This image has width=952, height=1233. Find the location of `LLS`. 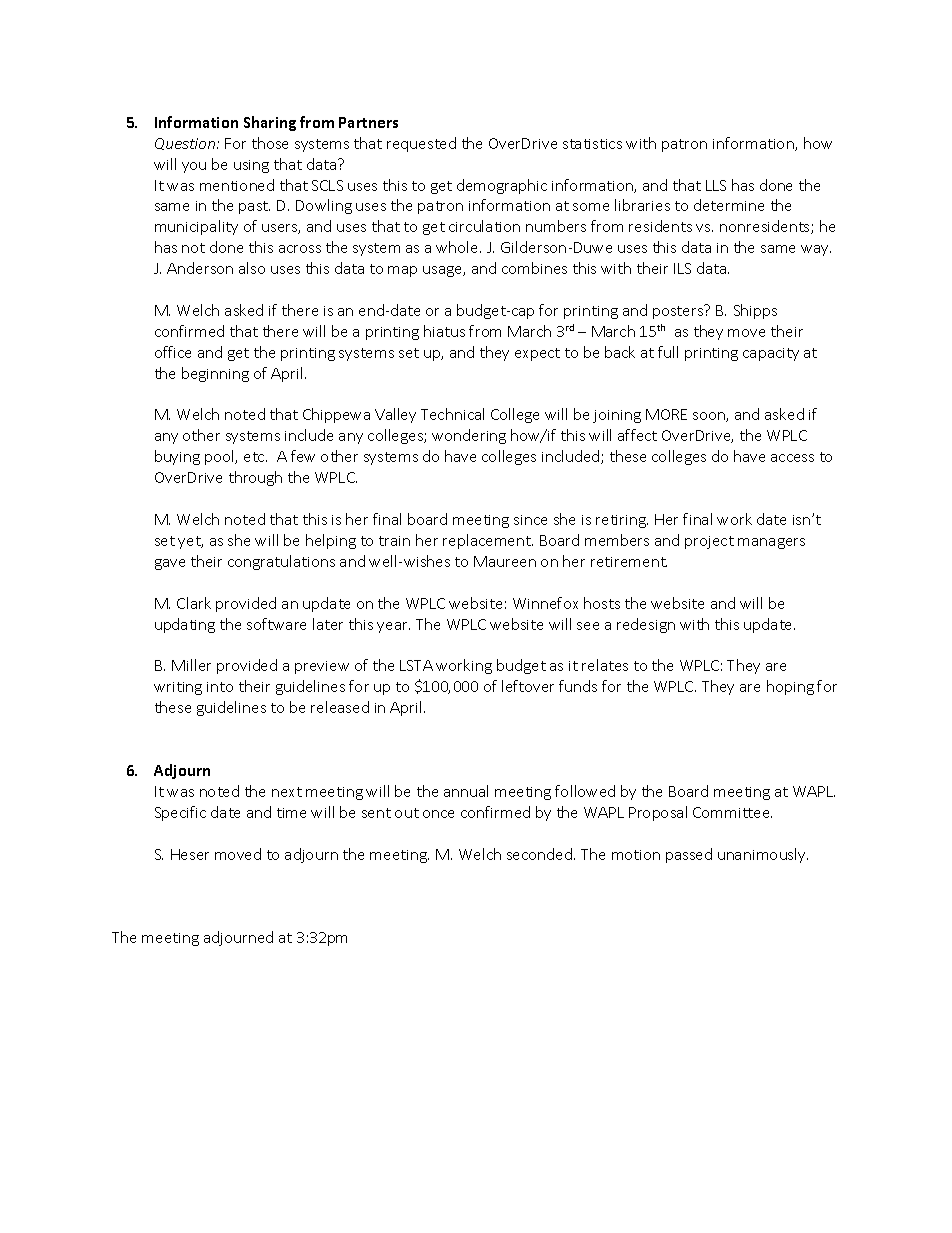

LLS is located at coordinates (716, 185).
